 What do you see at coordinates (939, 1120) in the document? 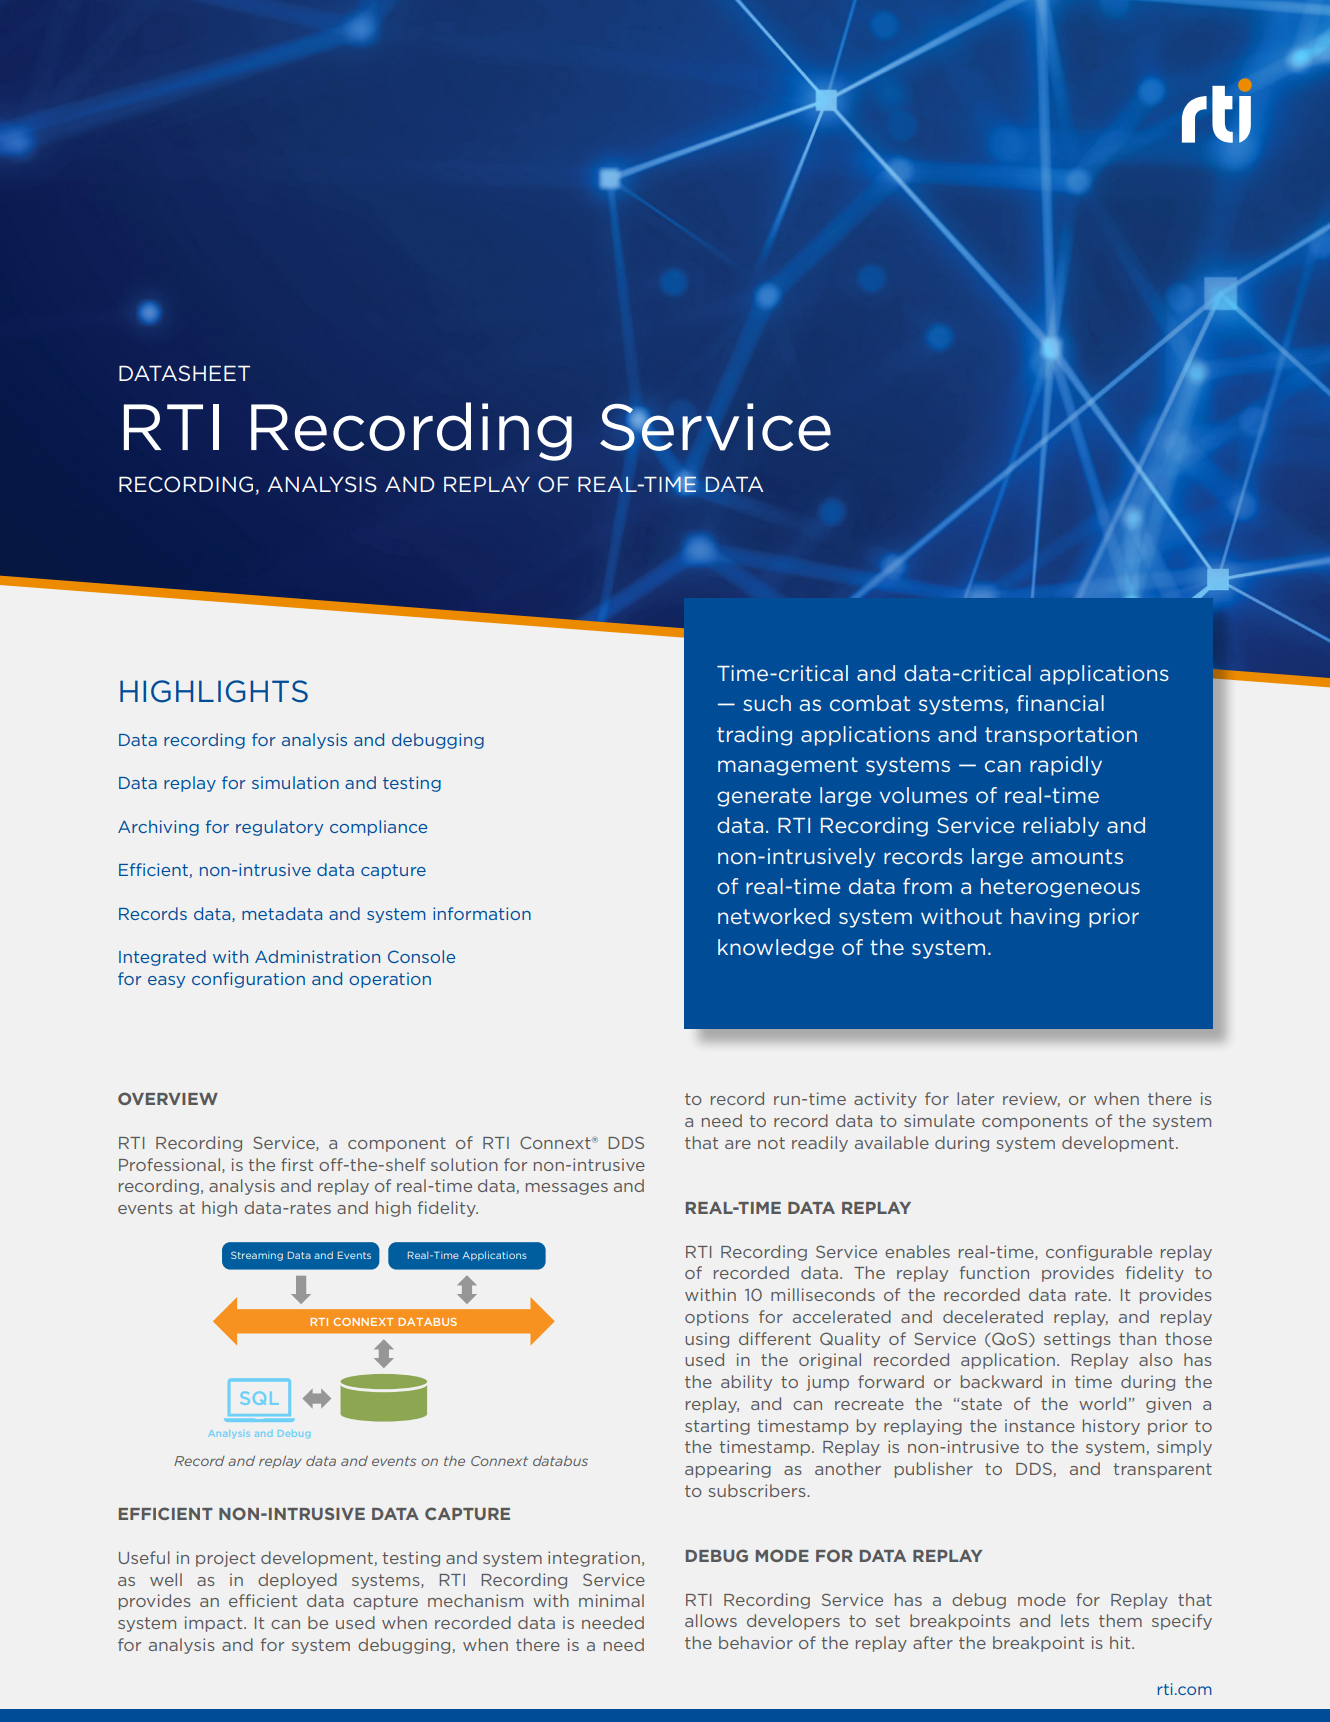
I see `simulate` at bounding box center [939, 1120].
